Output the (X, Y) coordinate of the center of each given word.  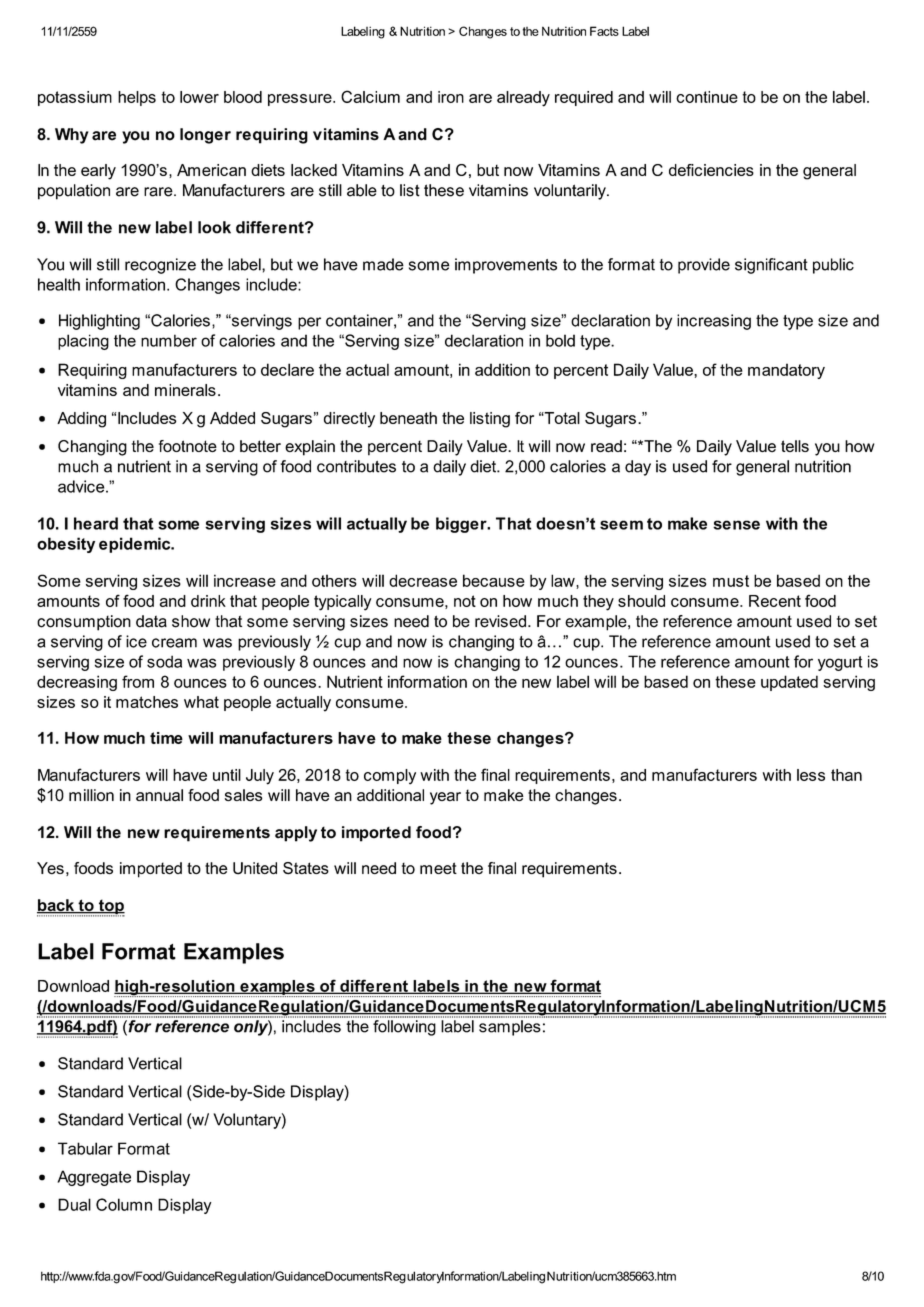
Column (124, 1204)
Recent (775, 601)
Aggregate (94, 1178)
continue (707, 97)
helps (137, 98)
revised (502, 621)
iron (451, 97)
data (151, 621)
